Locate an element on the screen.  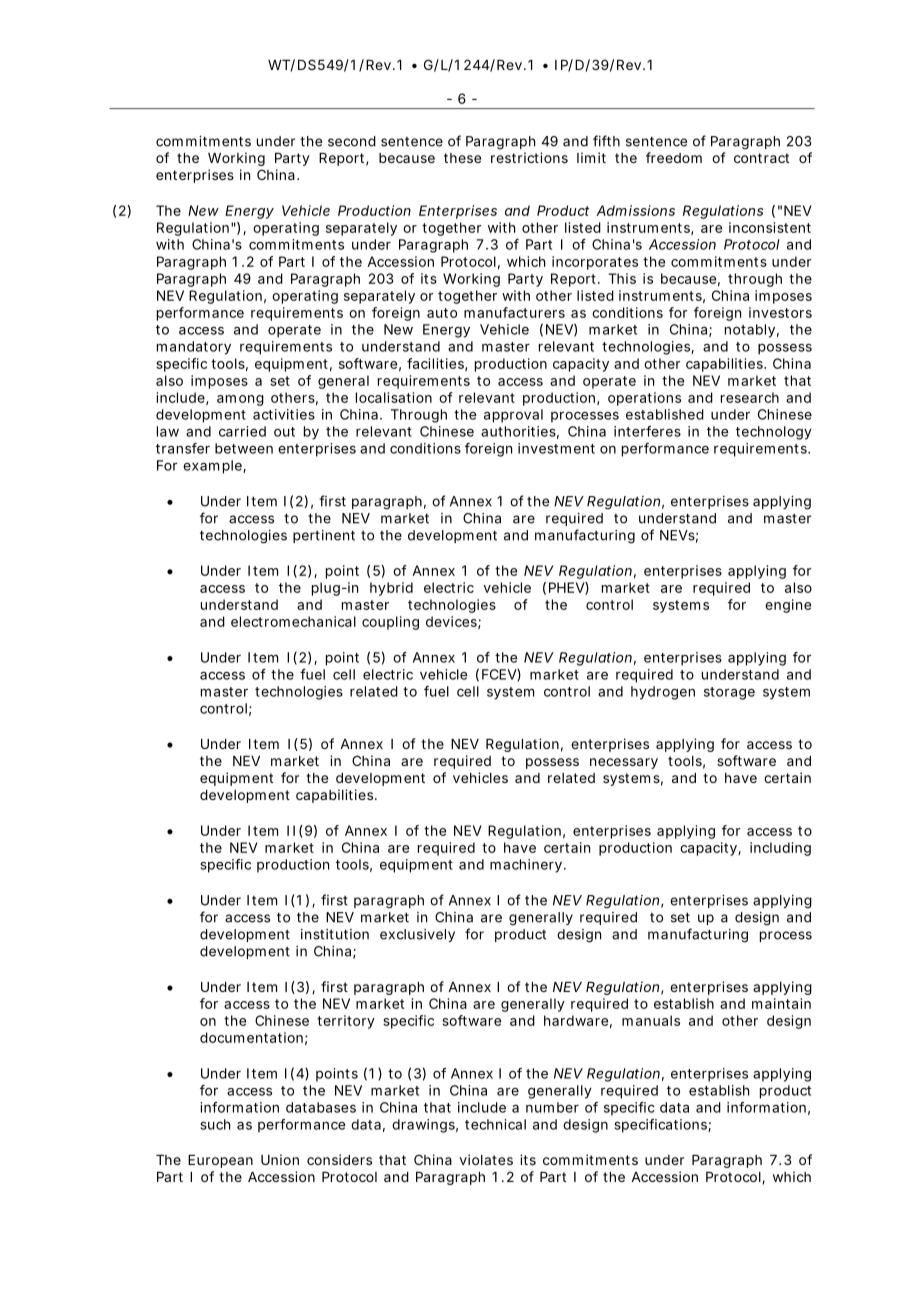
machinery is located at coordinates (528, 866).
